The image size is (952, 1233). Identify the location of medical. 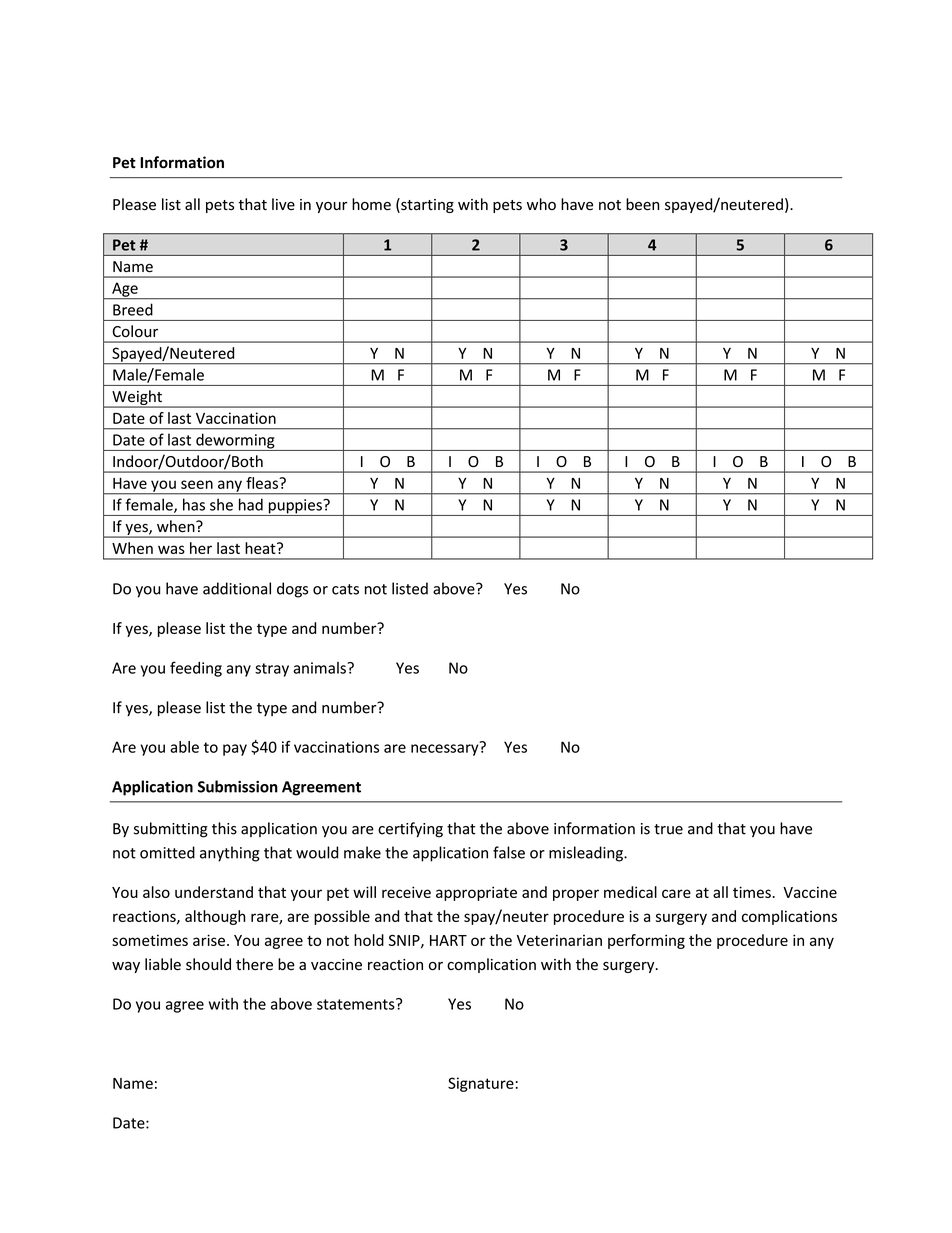
(630, 892).
